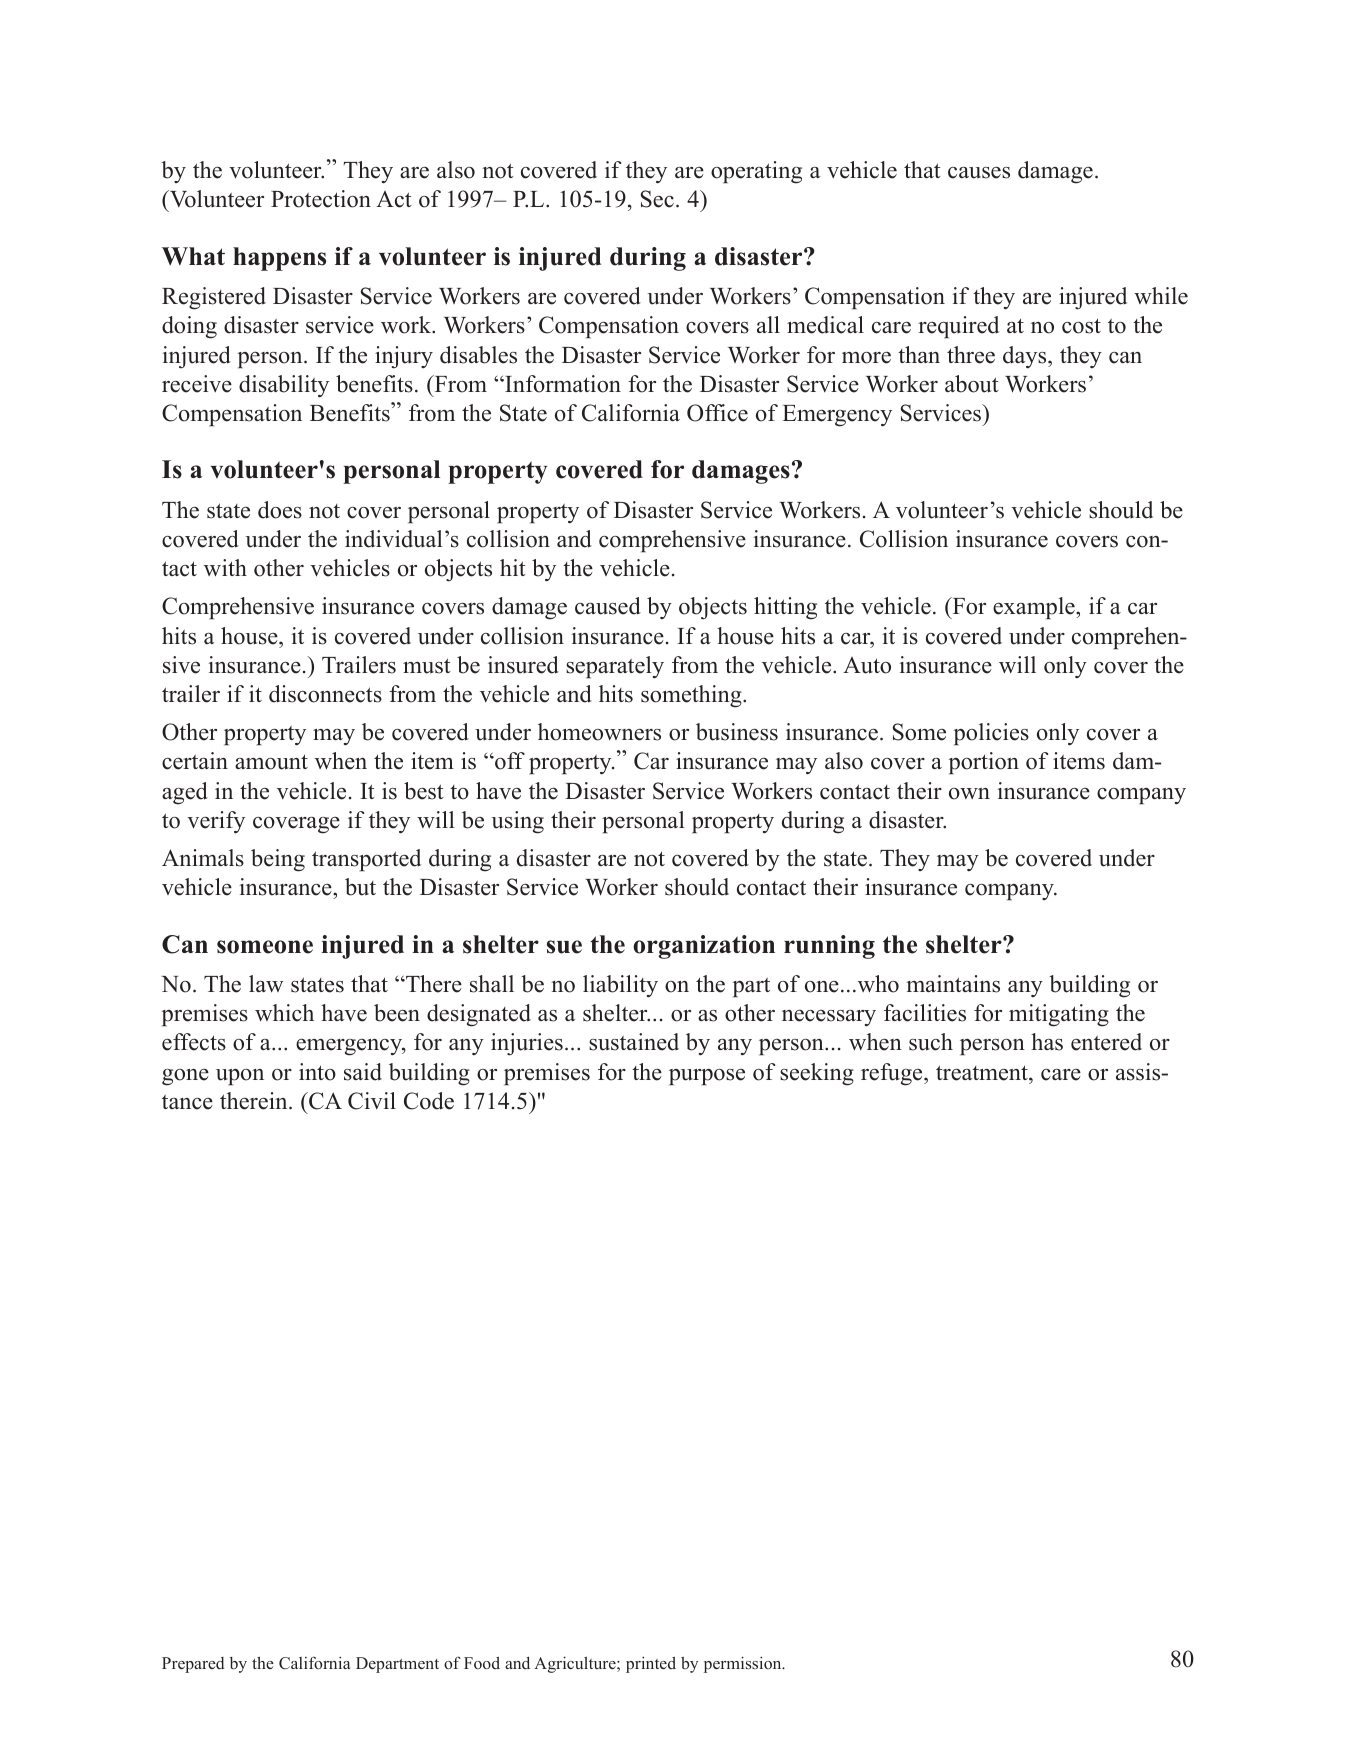  I want to click on Protection, so click(321, 199).
